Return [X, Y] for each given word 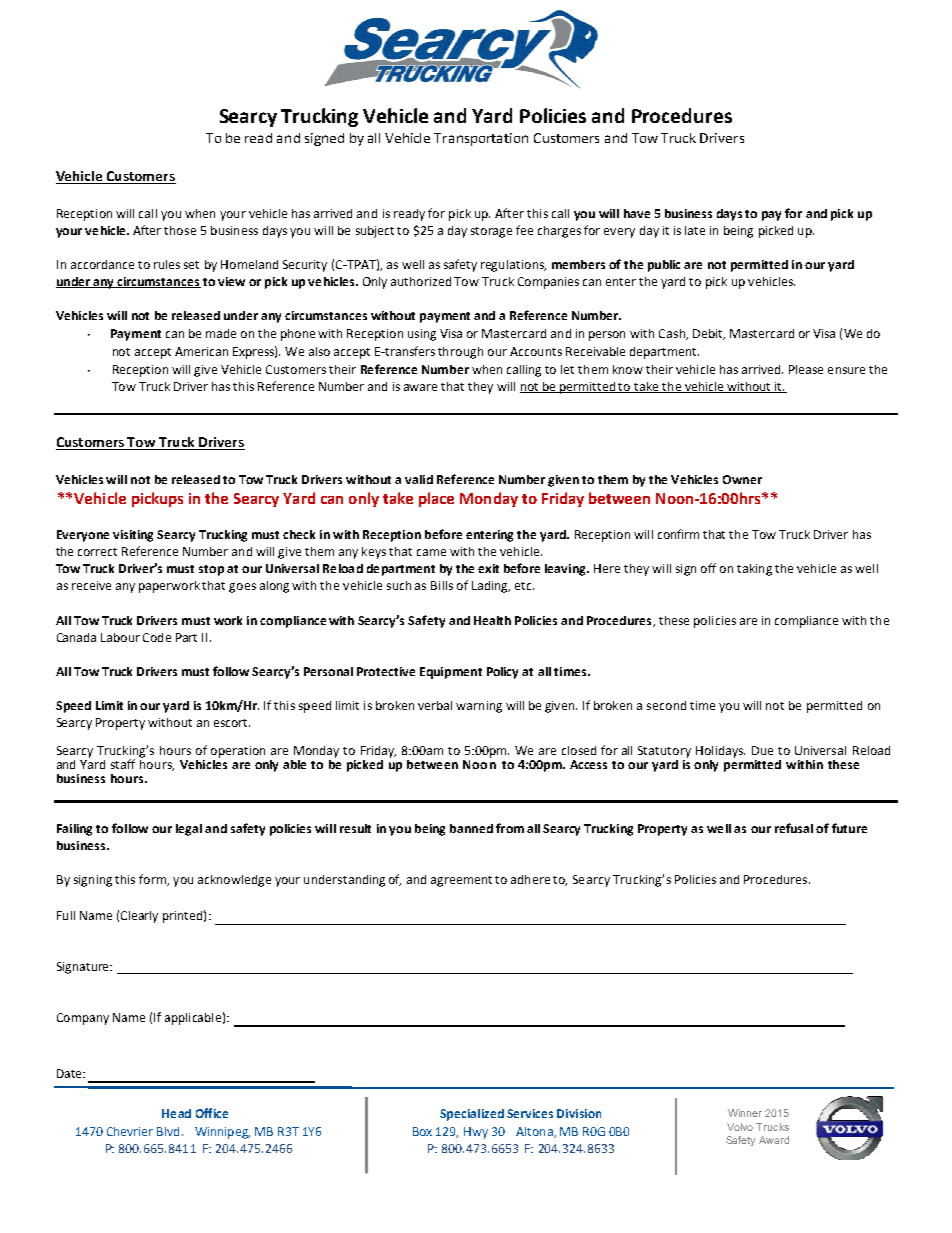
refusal [794, 828]
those [180, 230]
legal [189, 830]
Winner [745, 1113]
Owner [742, 479]
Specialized [472, 1115]
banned [471, 828]
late [695, 230]
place [436, 499]
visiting [133, 536]
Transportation [481, 139]
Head [176, 1113]
